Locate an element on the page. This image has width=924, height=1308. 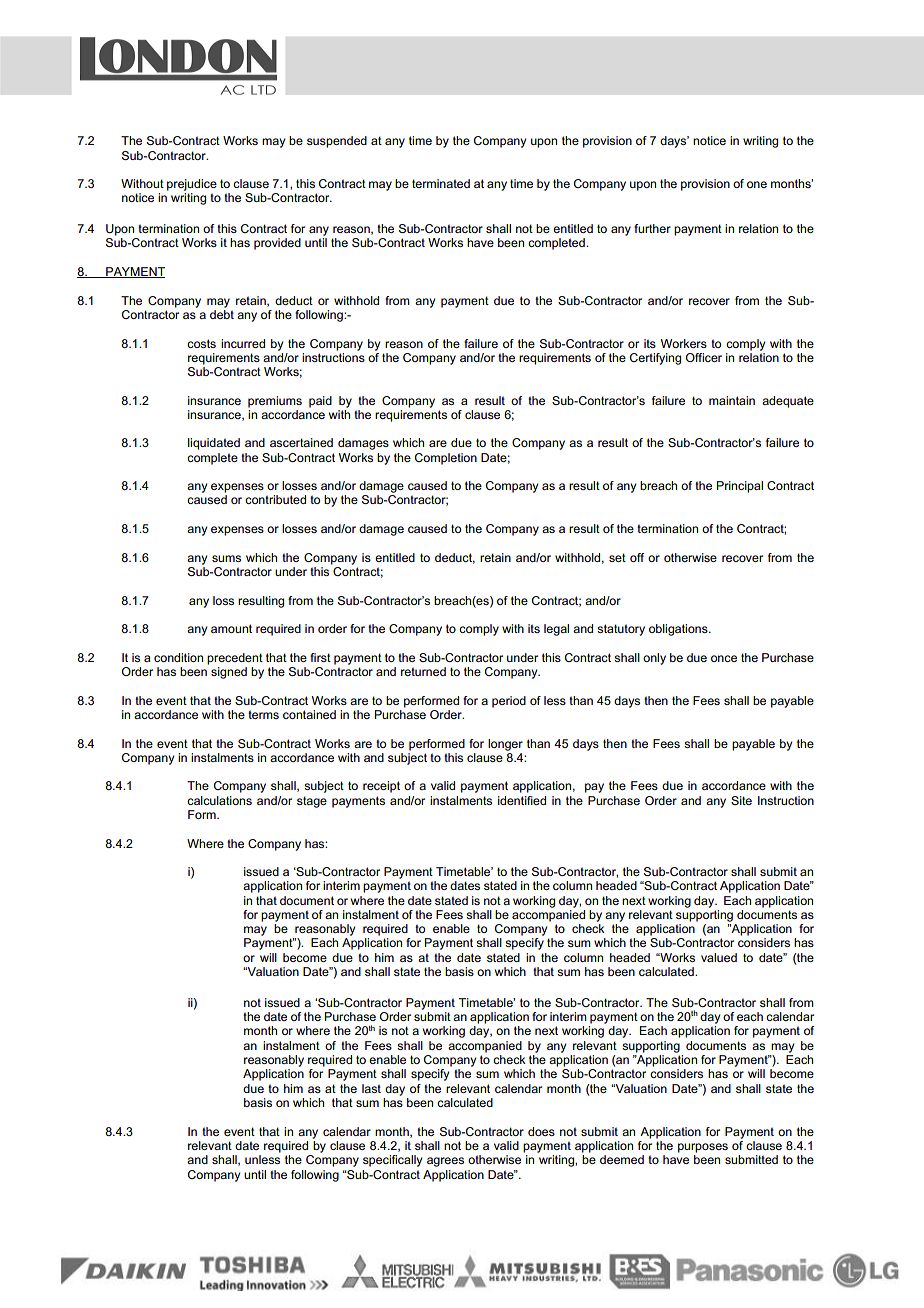
one is located at coordinates (757, 184).
